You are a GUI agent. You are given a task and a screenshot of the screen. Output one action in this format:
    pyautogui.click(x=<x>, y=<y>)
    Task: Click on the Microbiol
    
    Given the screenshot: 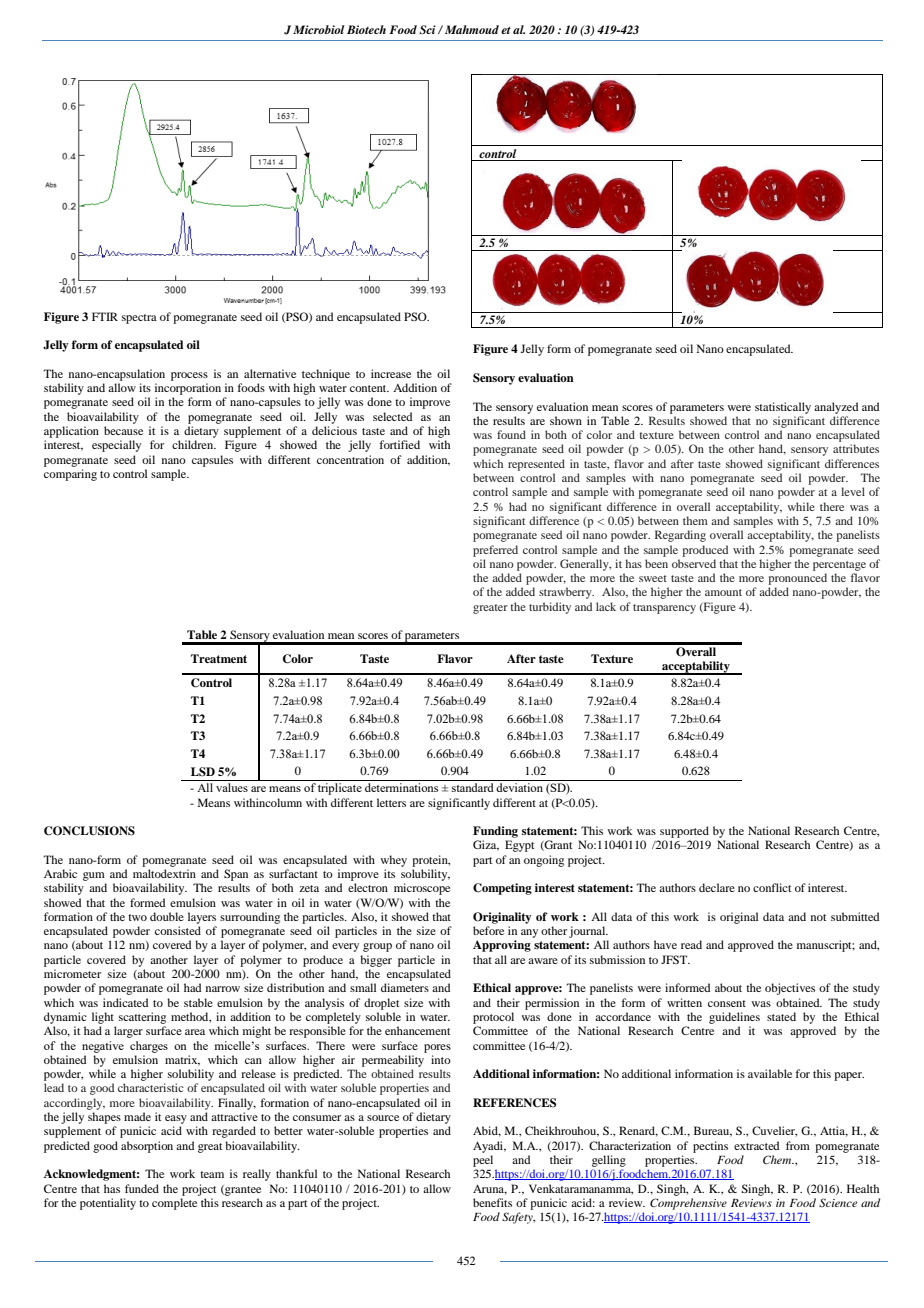 What is the action you would take?
    pyautogui.click(x=318, y=29)
